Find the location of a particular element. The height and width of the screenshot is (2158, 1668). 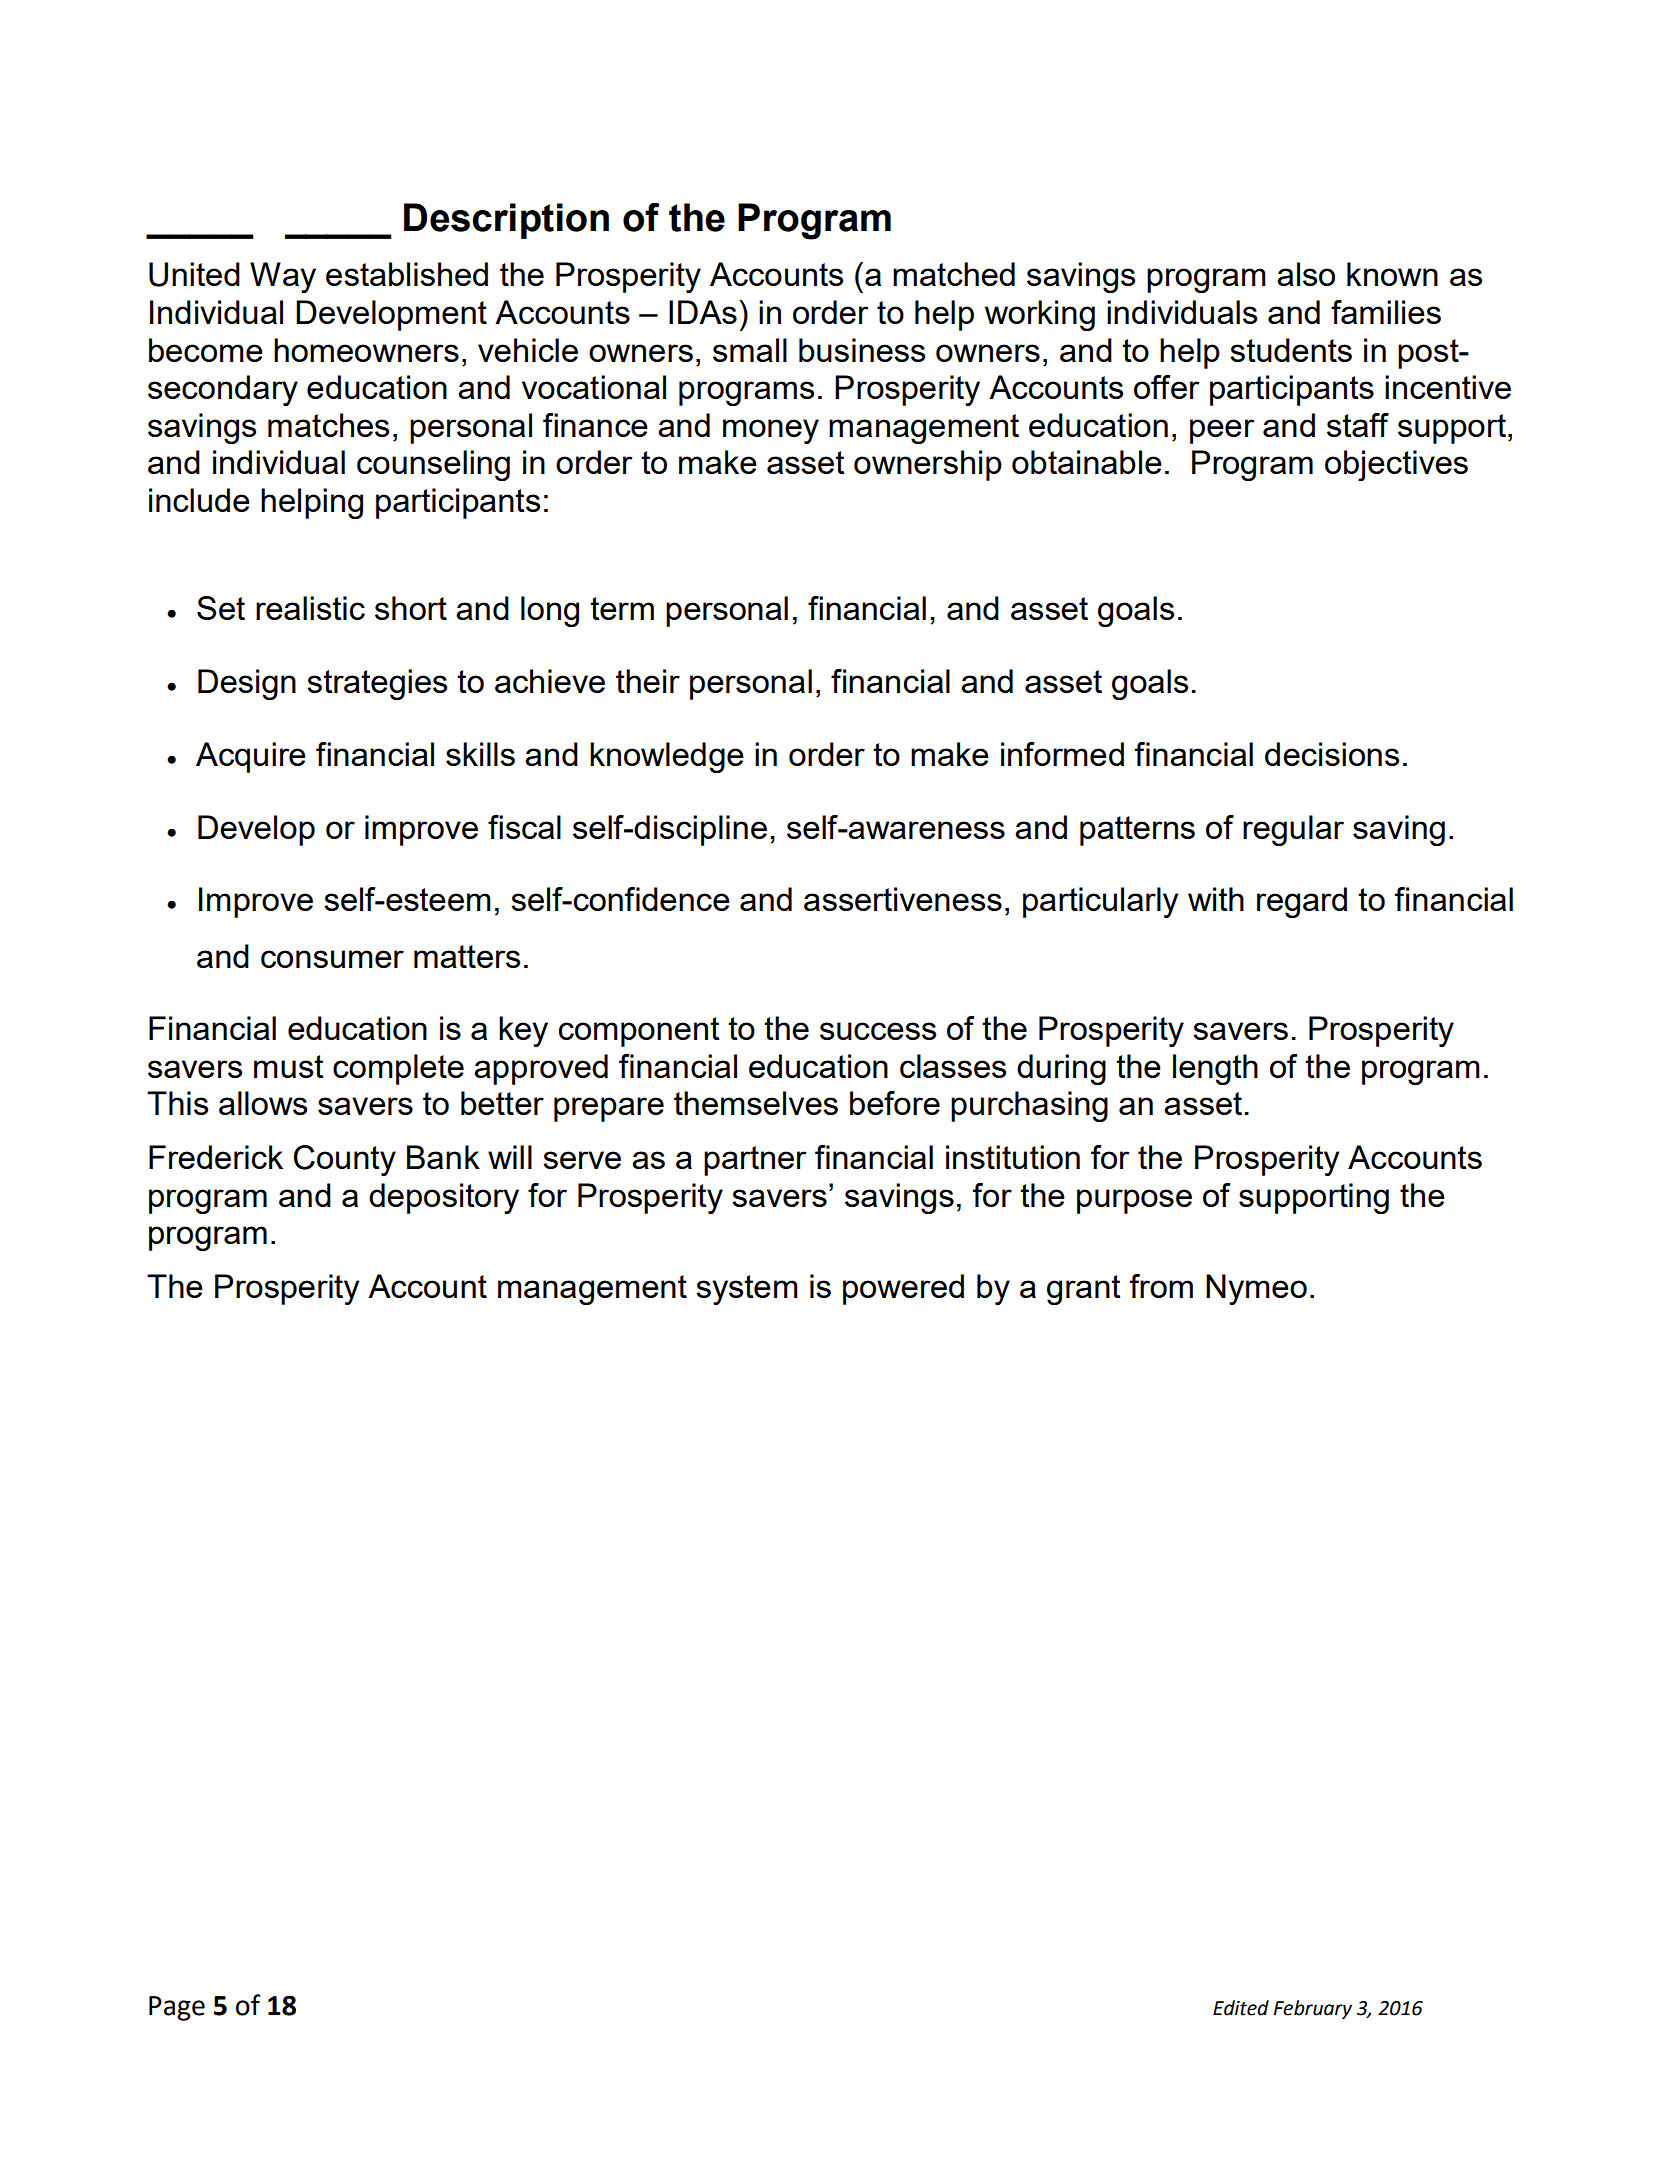

County is located at coordinates (345, 1160).
